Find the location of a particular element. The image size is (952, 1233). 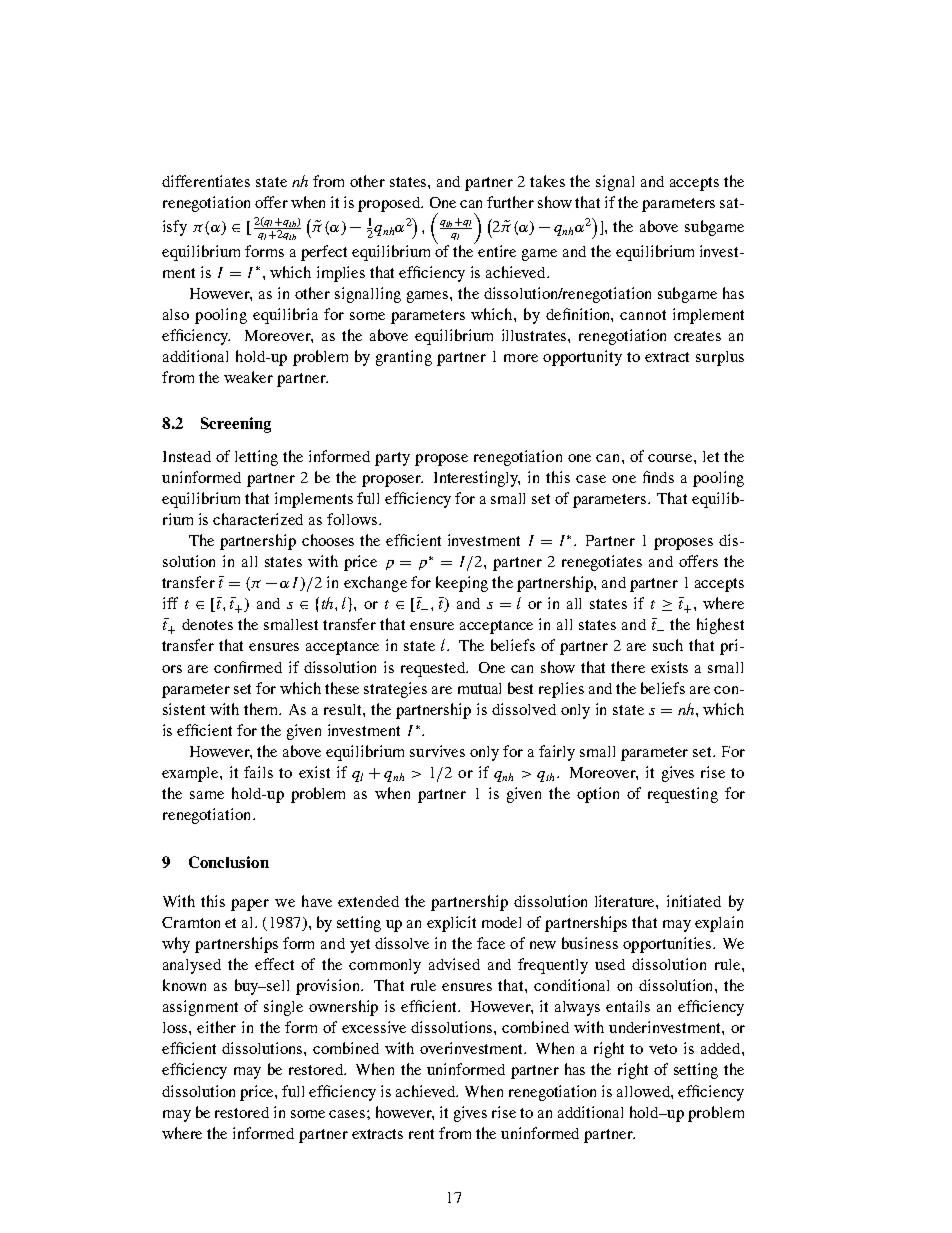

either is located at coordinates (216, 1027).
